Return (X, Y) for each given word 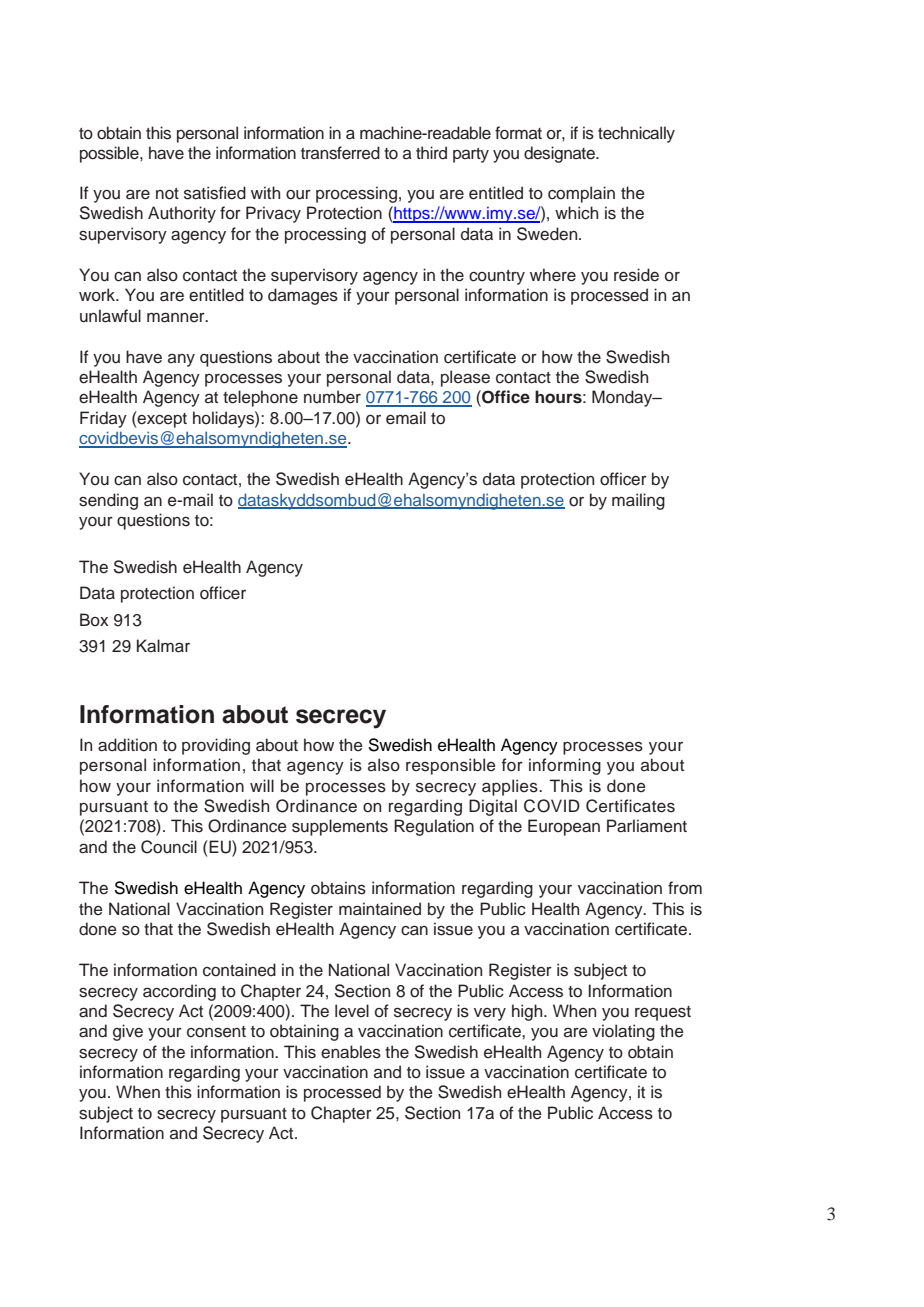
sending (108, 501)
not (167, 194)
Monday (623, 398)
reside (636, 275)
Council (169, 847)
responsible (451, 766)
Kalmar (163, 646)
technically (636, 134)
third (431, 152)
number (332, 397)
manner (177, 317)
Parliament (647, 826)
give (128, 1032)
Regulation (434, 827)
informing (565, 766)
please (465, 378)
